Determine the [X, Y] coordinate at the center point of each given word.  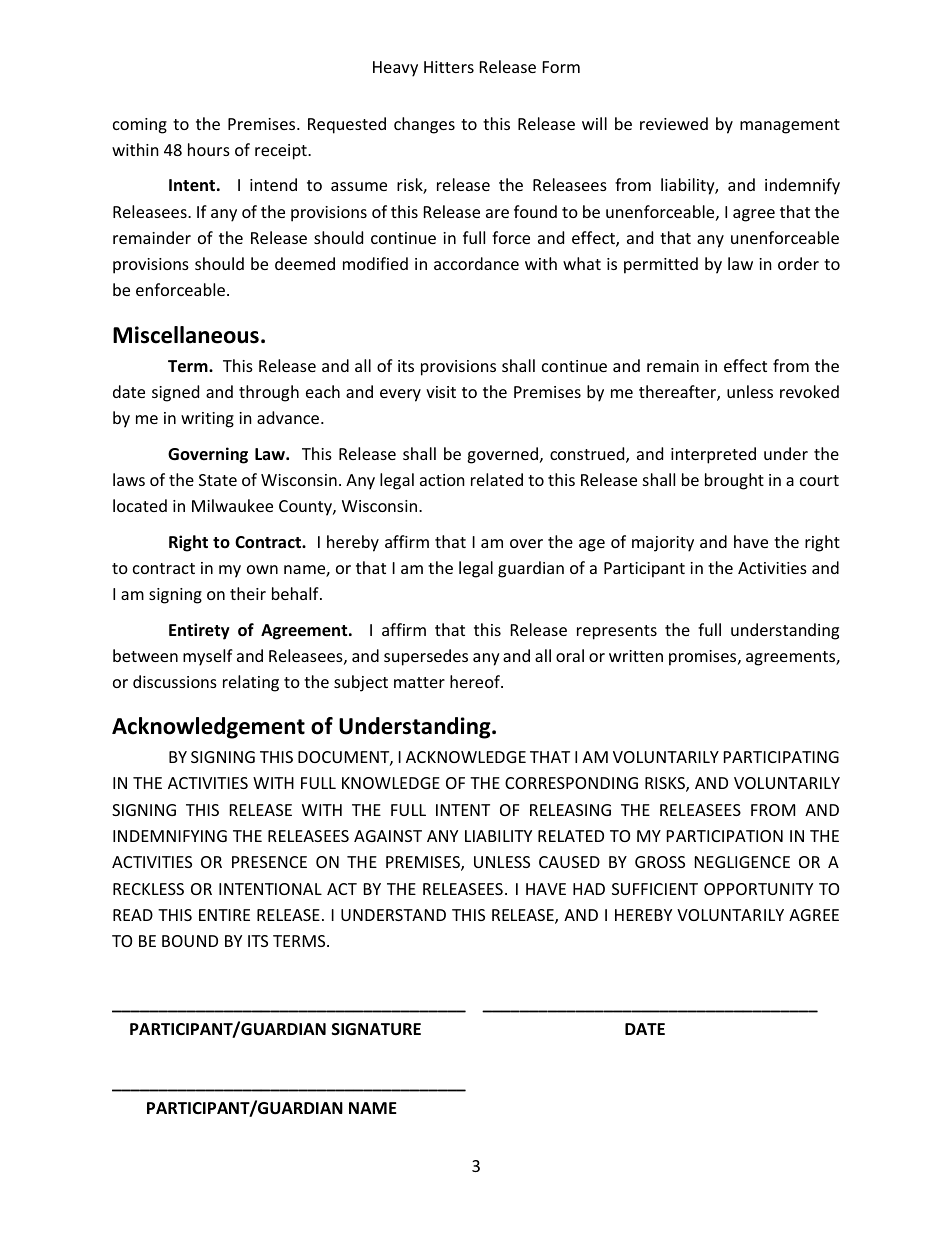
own [262, 569]
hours [209, 149]
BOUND [190, 941]
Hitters [449, 67]
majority [663, 544]
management [790, 126]
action [442, 480]
